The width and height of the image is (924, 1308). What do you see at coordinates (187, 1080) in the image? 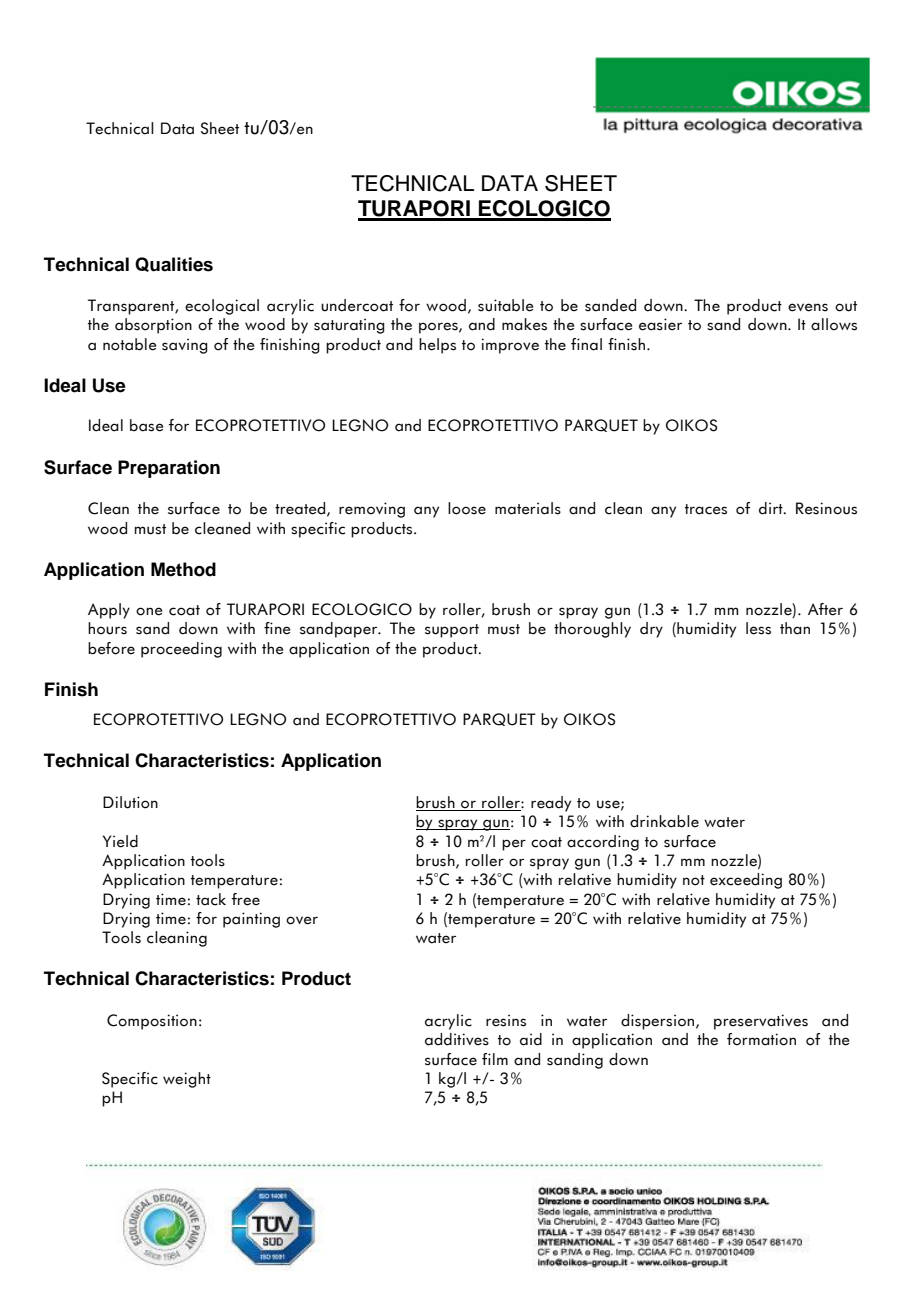
I see `weight` at bounding box center [187, 1080].
